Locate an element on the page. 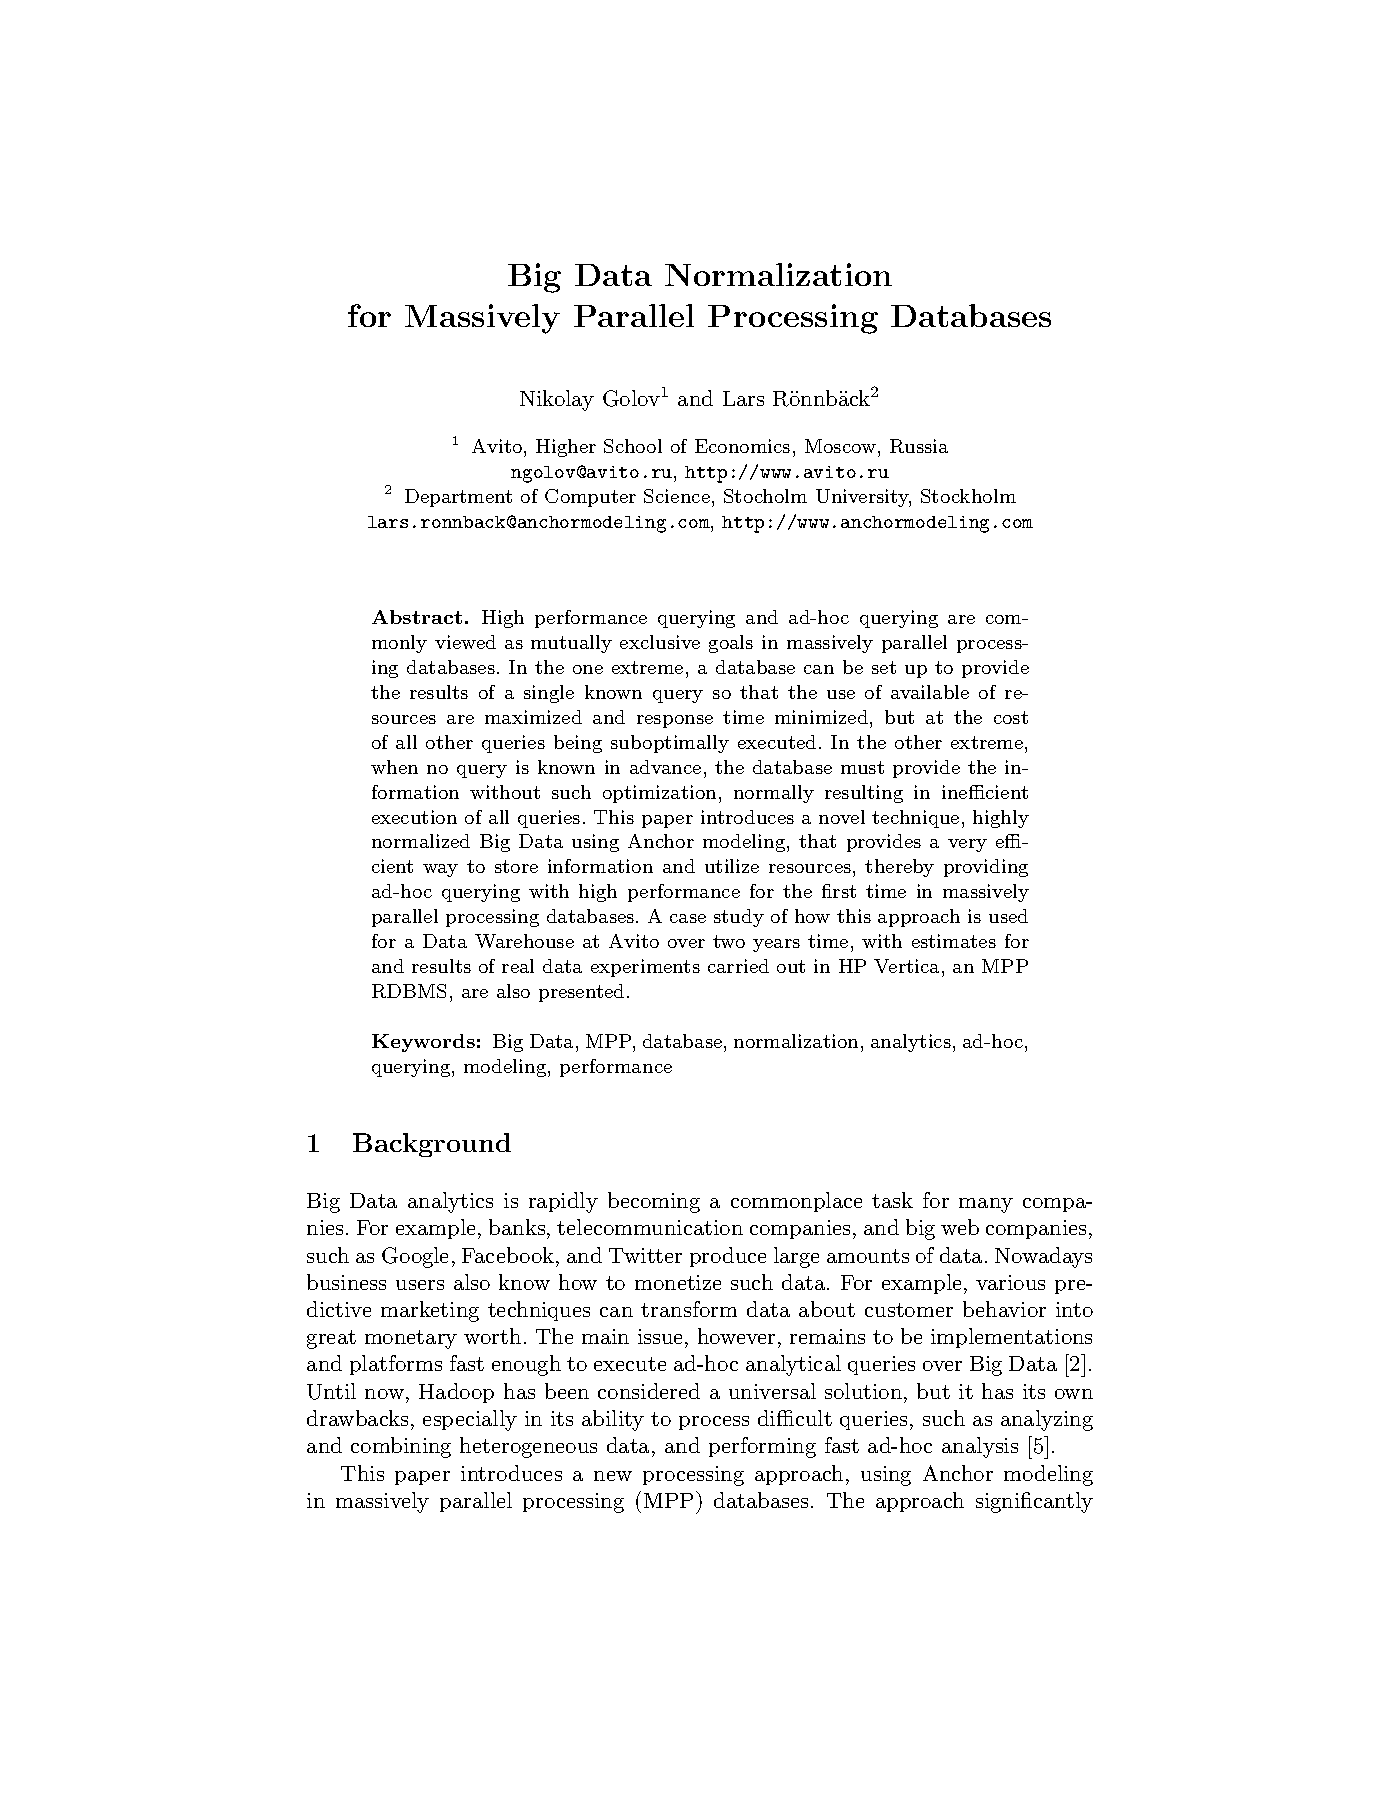 This document has width=1393, height=1802. performing is located at coordinates (762, 1447).
